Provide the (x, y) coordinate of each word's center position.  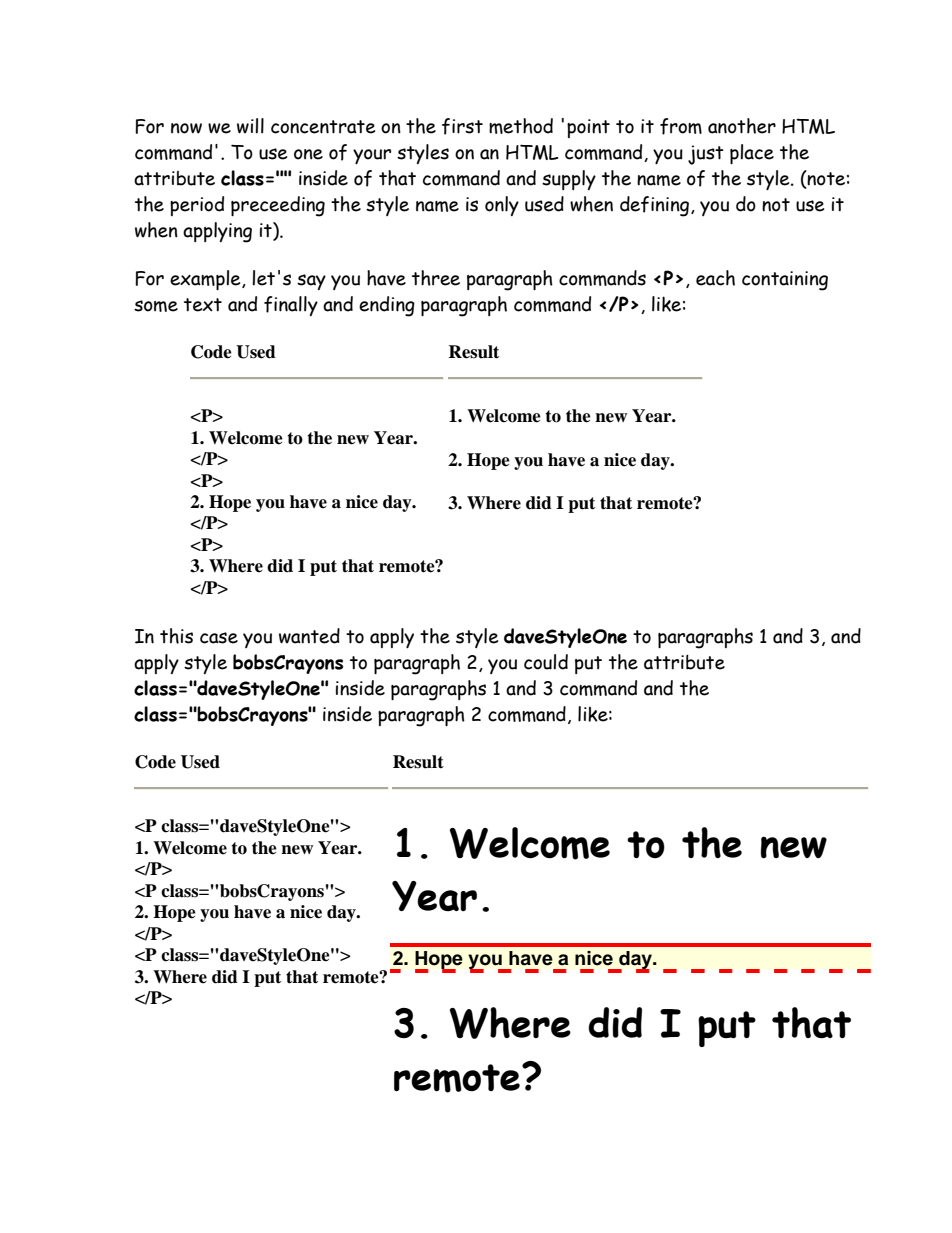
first (462, 126)
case (219, 638)
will (250, 126)
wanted (309, 636)
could (546, 662)
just (706, 155)
